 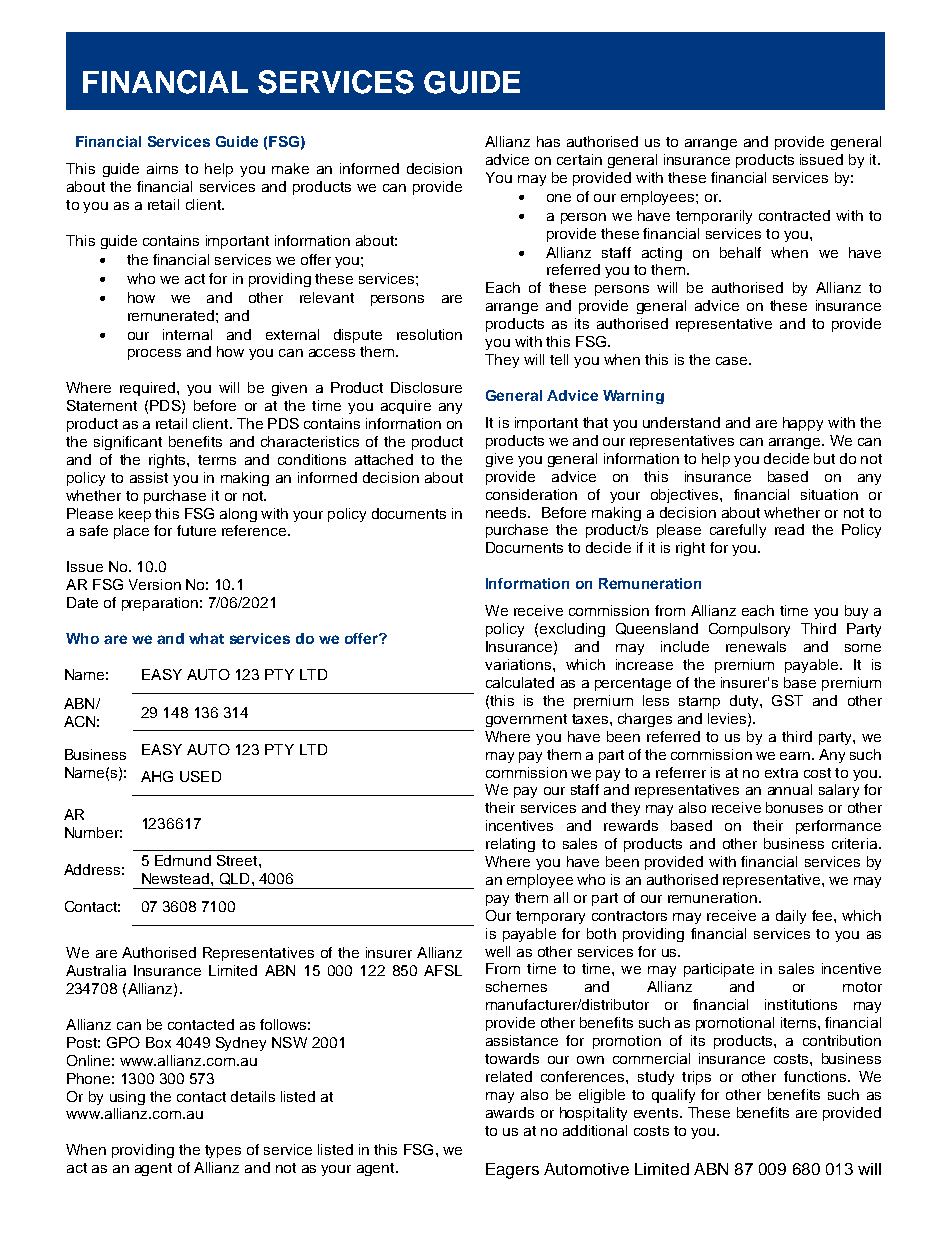 I want to click on variations, so click(x=519, y=664).
